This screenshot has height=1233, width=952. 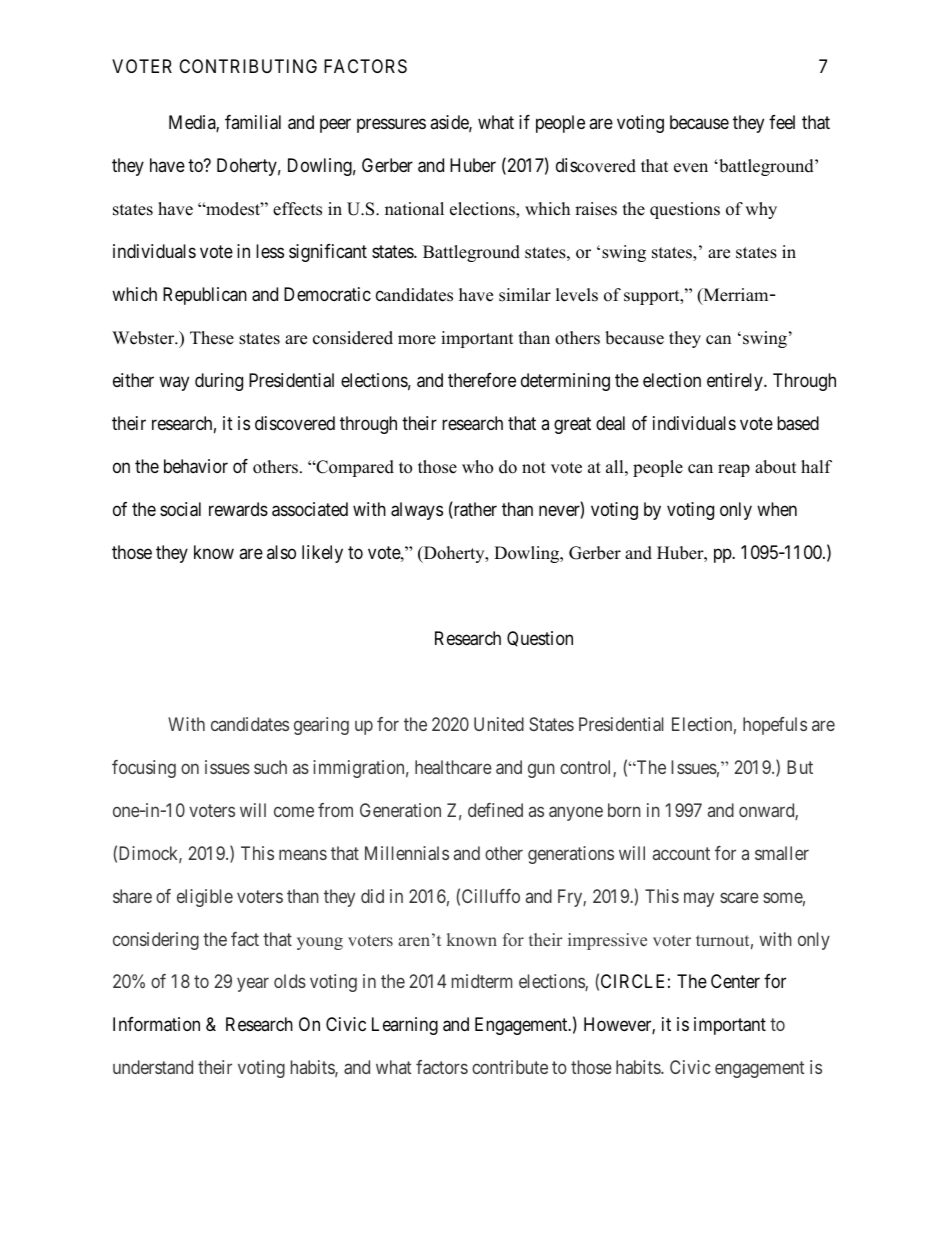 What do you see at coordinates (253, 122) in the screenshot?
I see `familial` at bounding box center [253, 122].
